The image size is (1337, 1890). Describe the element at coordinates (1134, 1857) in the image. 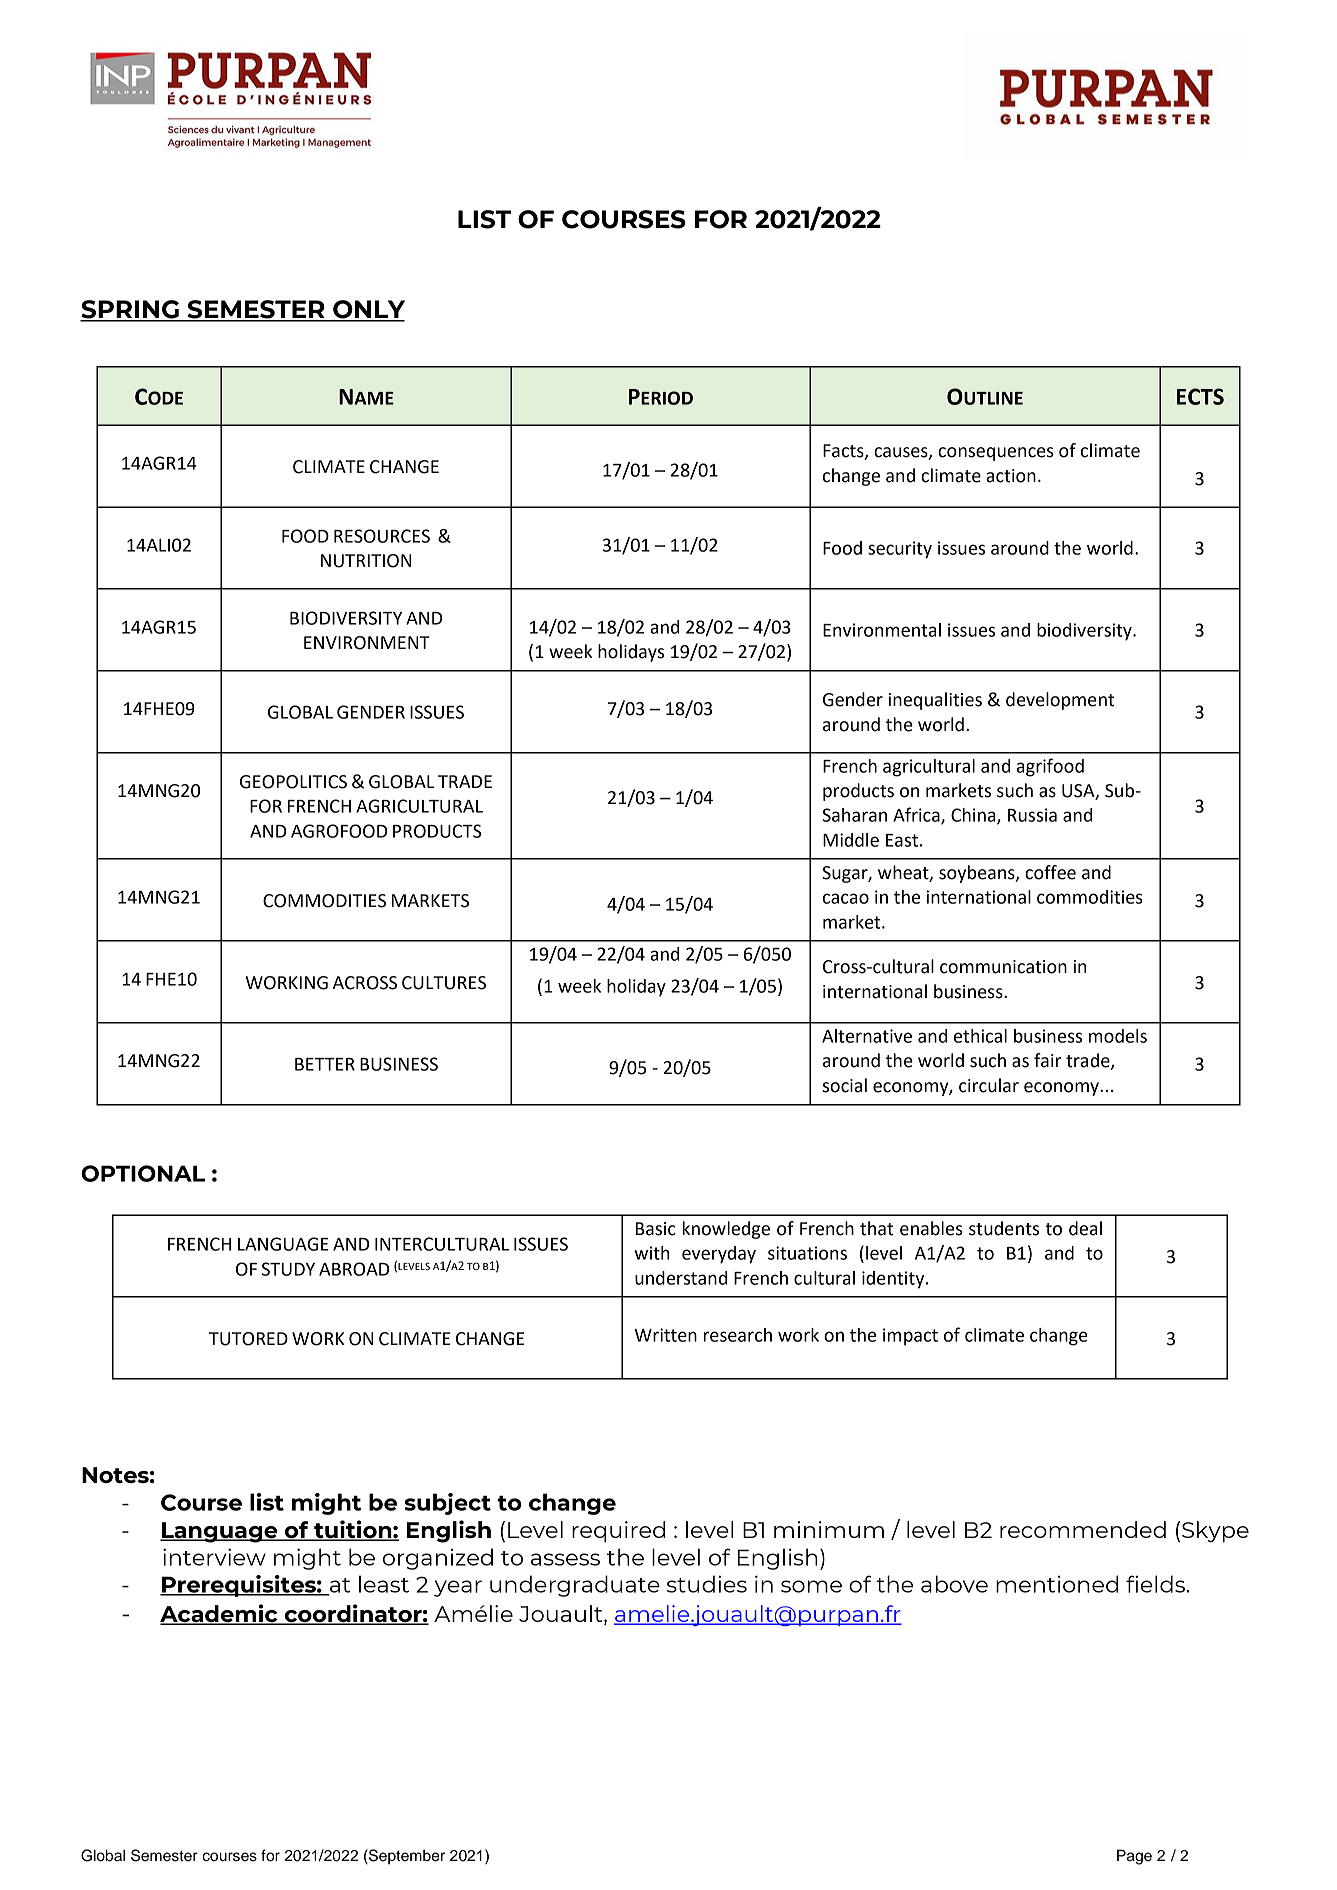

I see `Page` at that location.
